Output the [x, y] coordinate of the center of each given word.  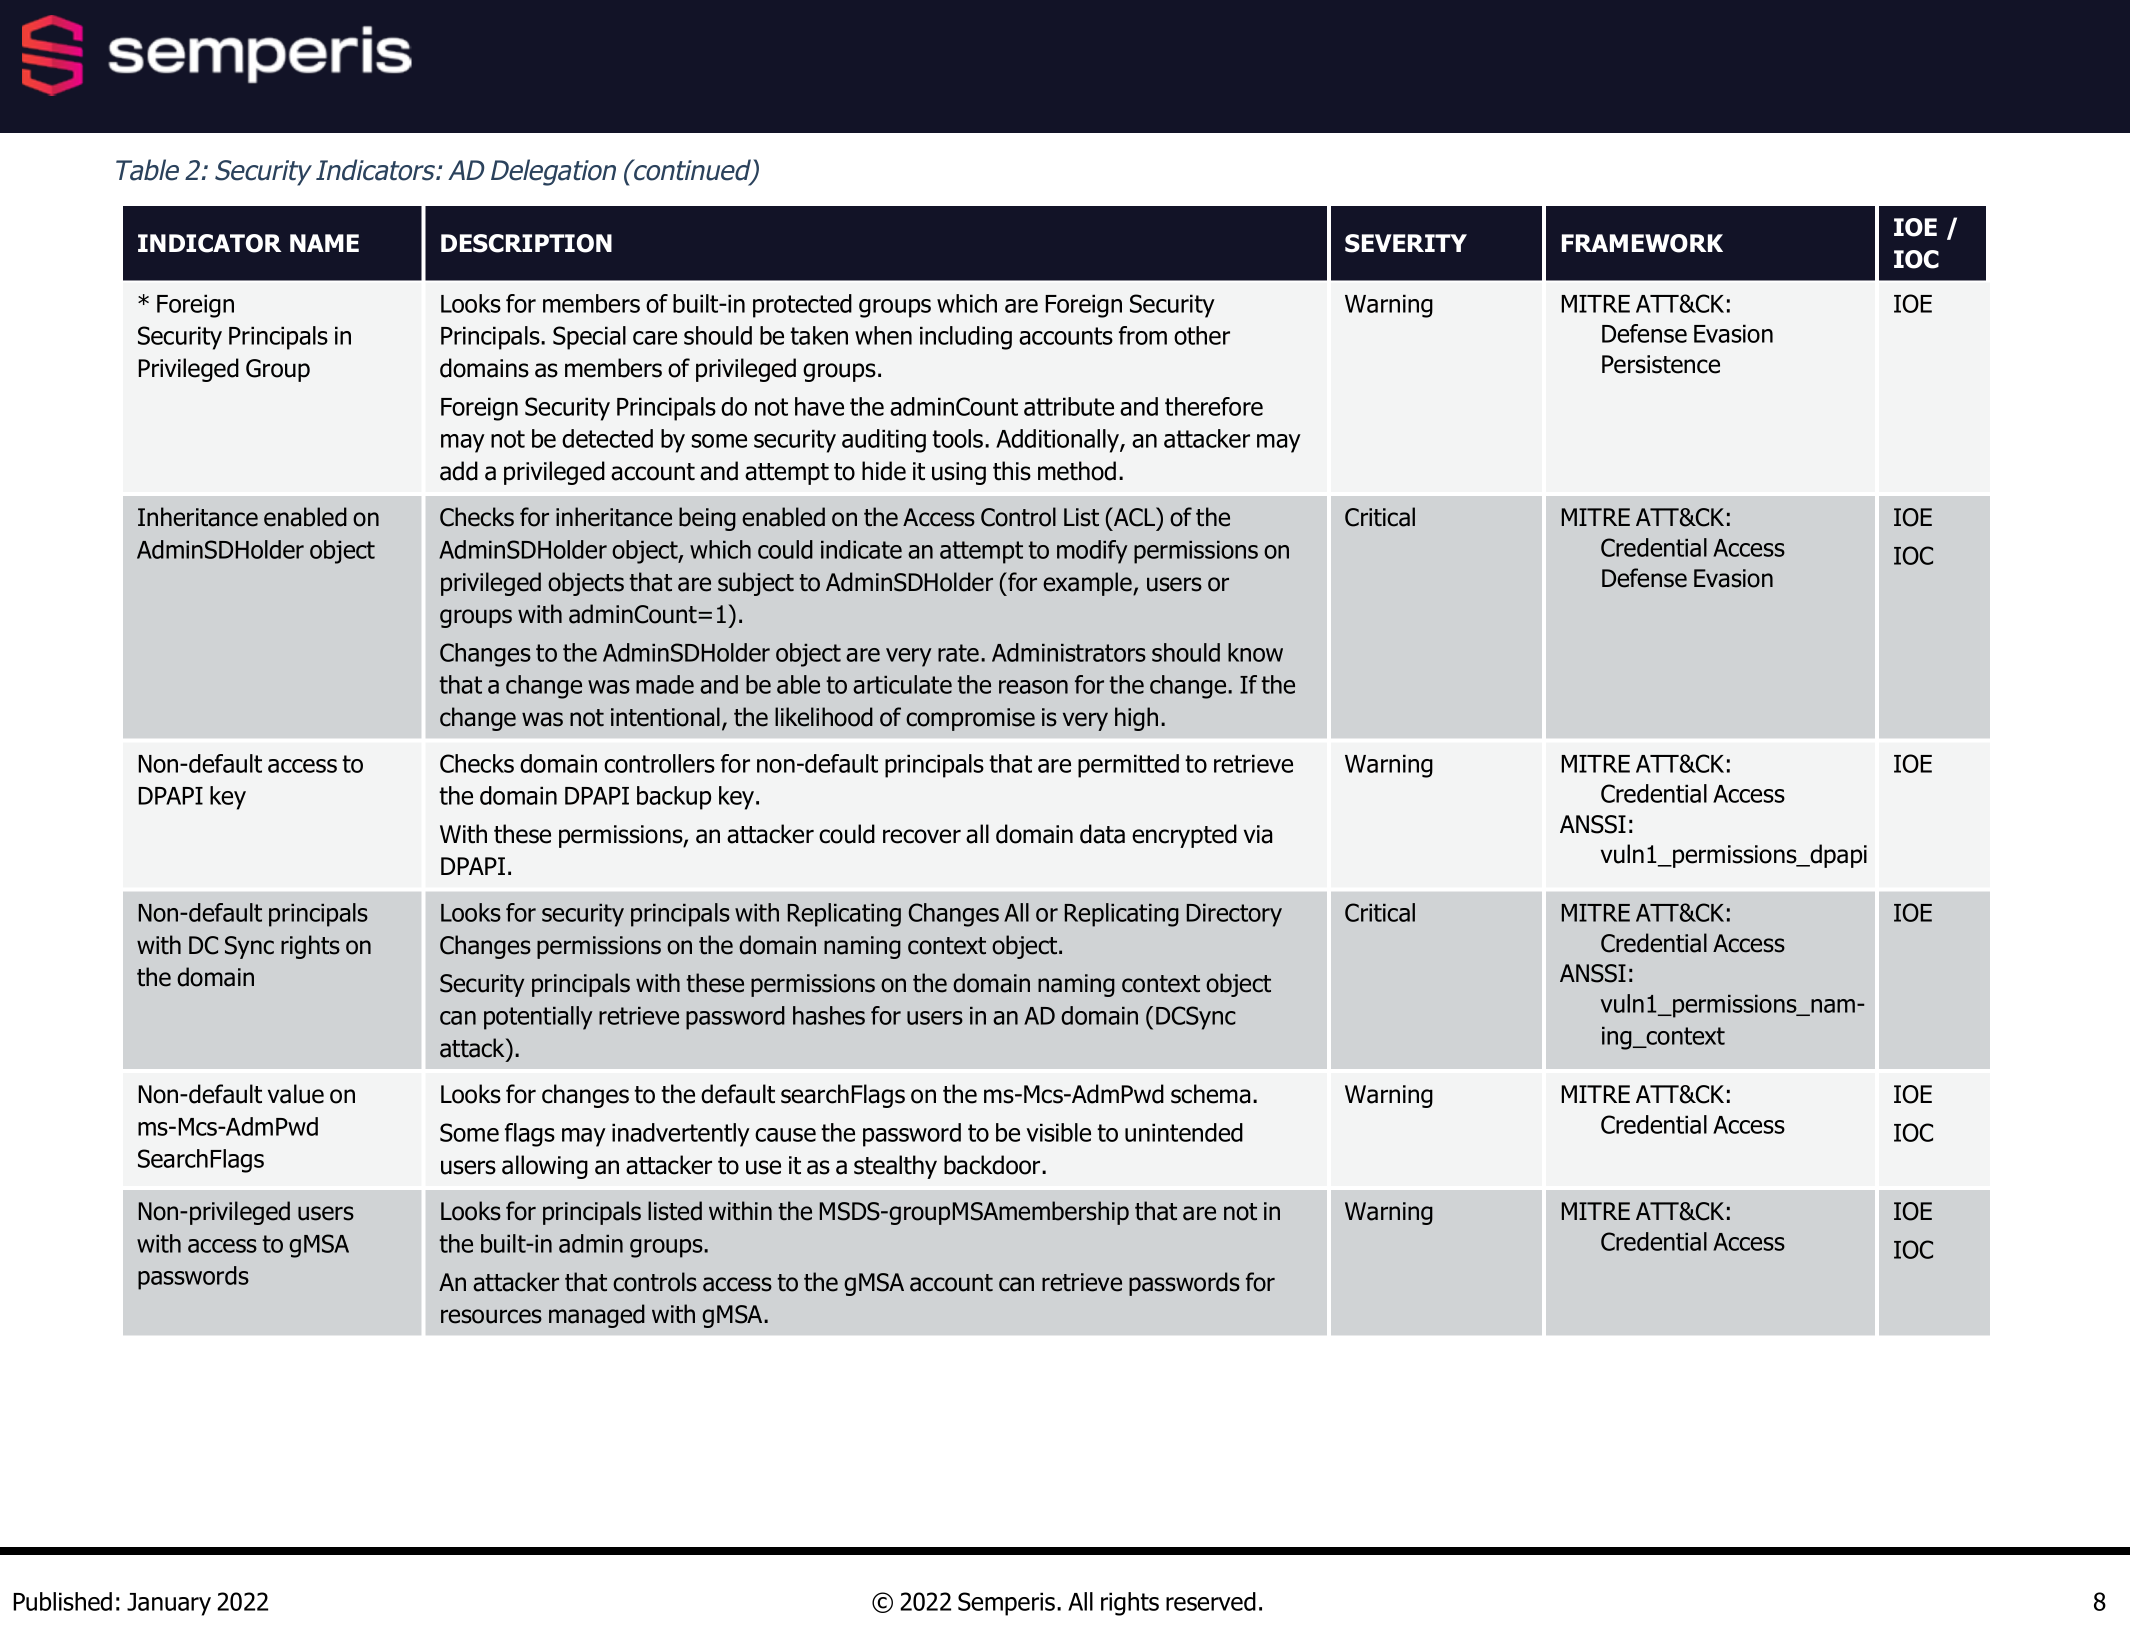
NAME [324, 243]
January [169, 1604]
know [1255, 652]
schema [1210, 1094]
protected [802, 306]
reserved [1211, 1601]
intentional [665, 717]
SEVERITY [1406, 243]
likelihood [824, 717]
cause [785, 1135]
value [296, 1094]
